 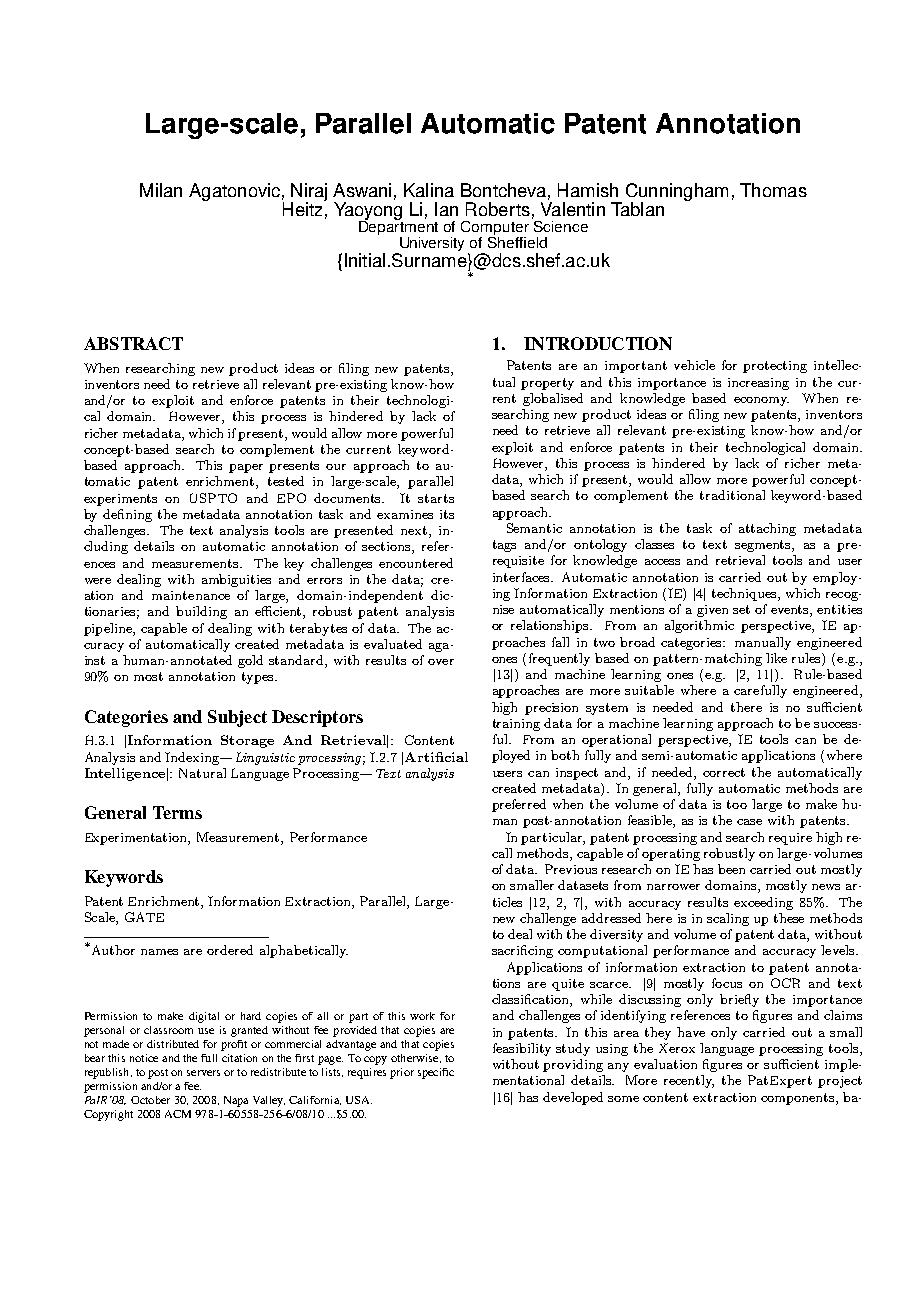 What do you see at coordinates (446, 209) in the screenshot?
I see `Ian` at bounding box center [446, 209].
